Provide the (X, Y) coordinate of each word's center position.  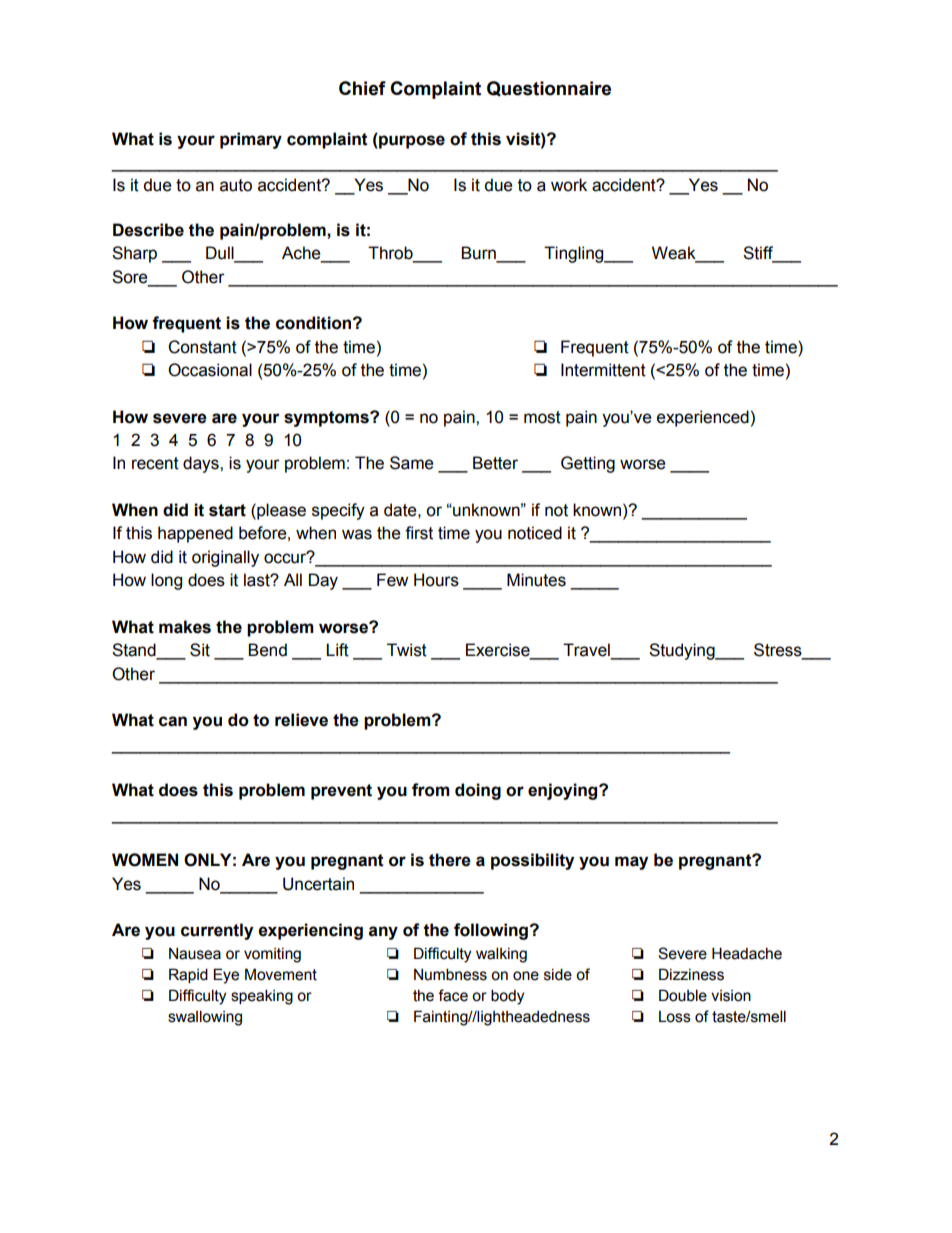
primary (251, 140)
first (419, 533)
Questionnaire (549, 89)
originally (225, 558)
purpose (411, 141)
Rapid (188, 975)
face (453, 995)
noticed (535, 533)
